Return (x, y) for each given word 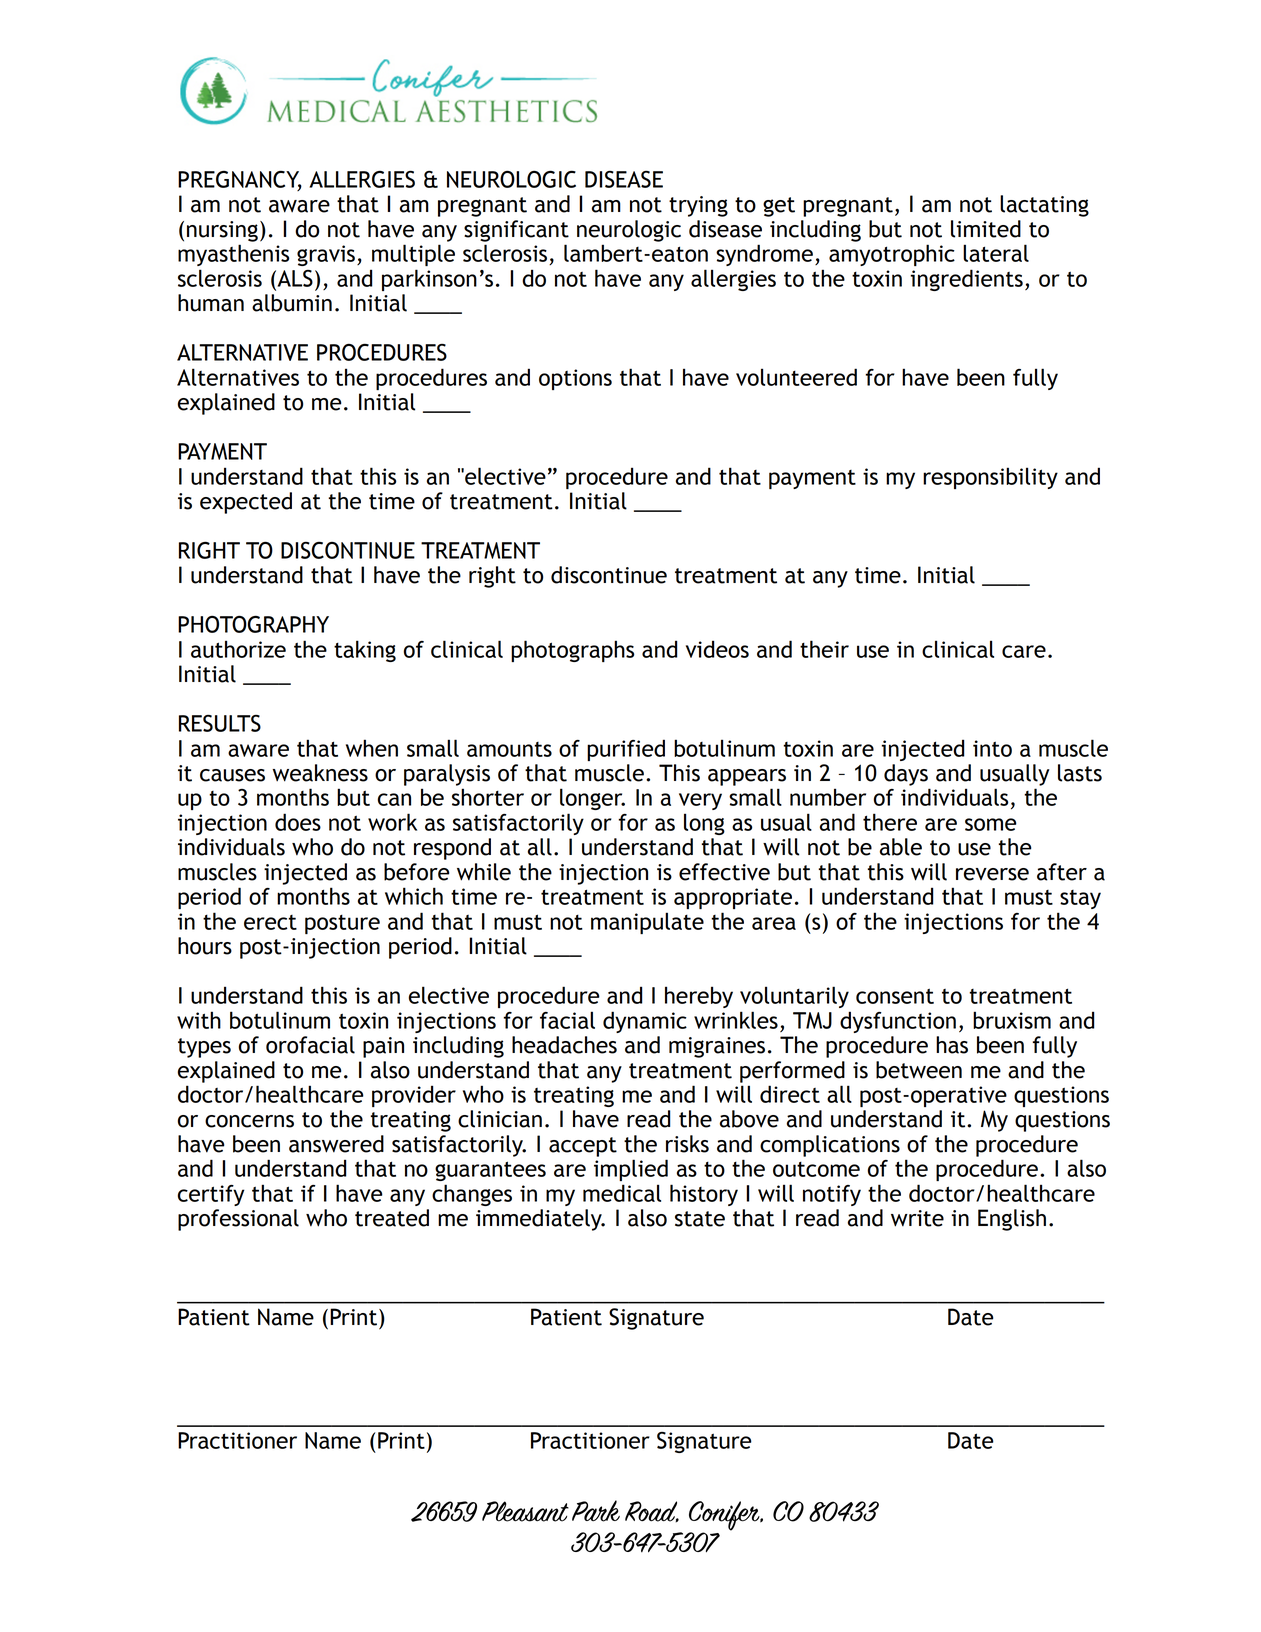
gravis (326, 255)
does (298, 822)
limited (986, 229)
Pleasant (525, 1511)
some (991, 824)
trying (698, 206)
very (700, 801)
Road (652, 1511)
